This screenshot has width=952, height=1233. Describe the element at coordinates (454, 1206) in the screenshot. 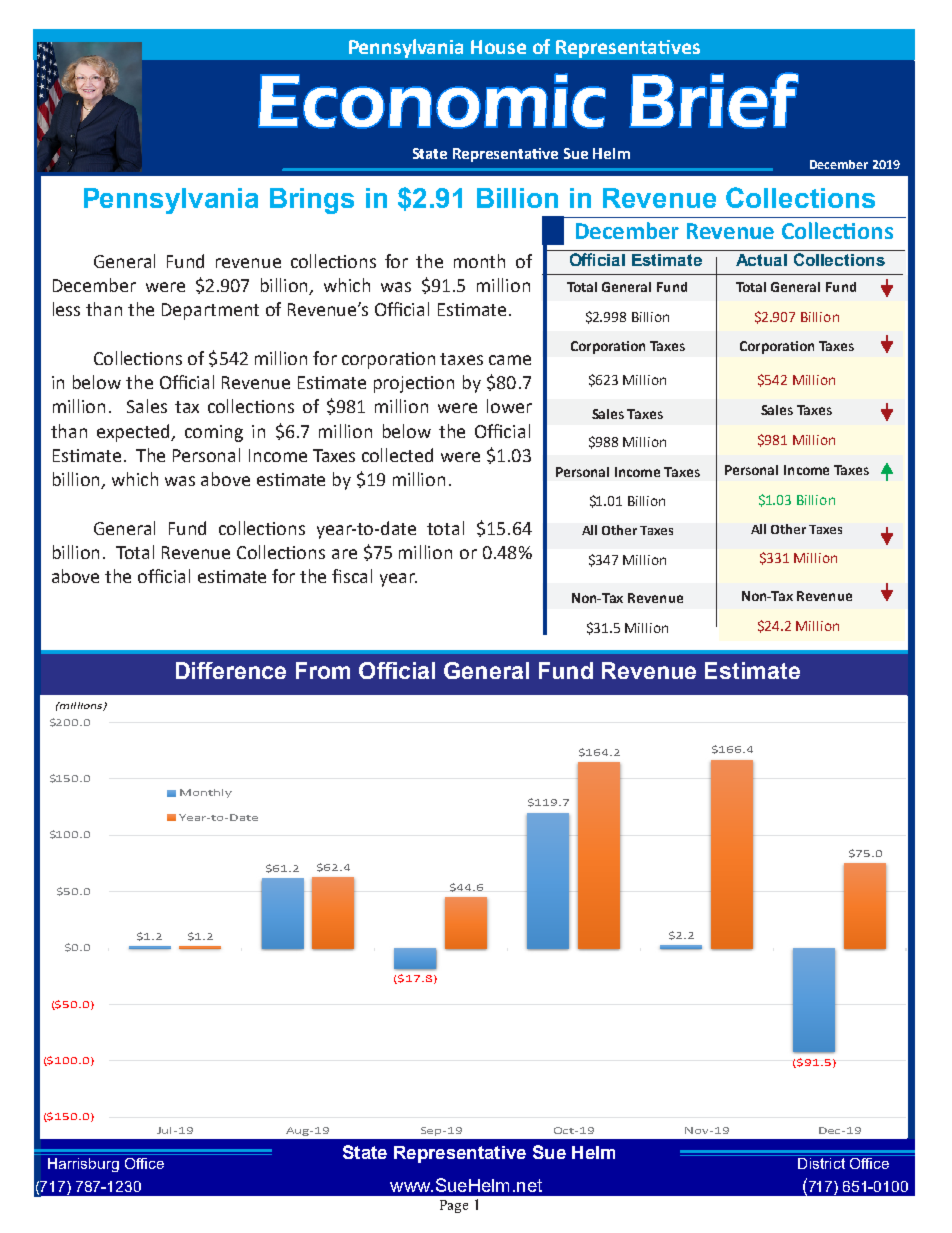

I see `Page` at that location.
